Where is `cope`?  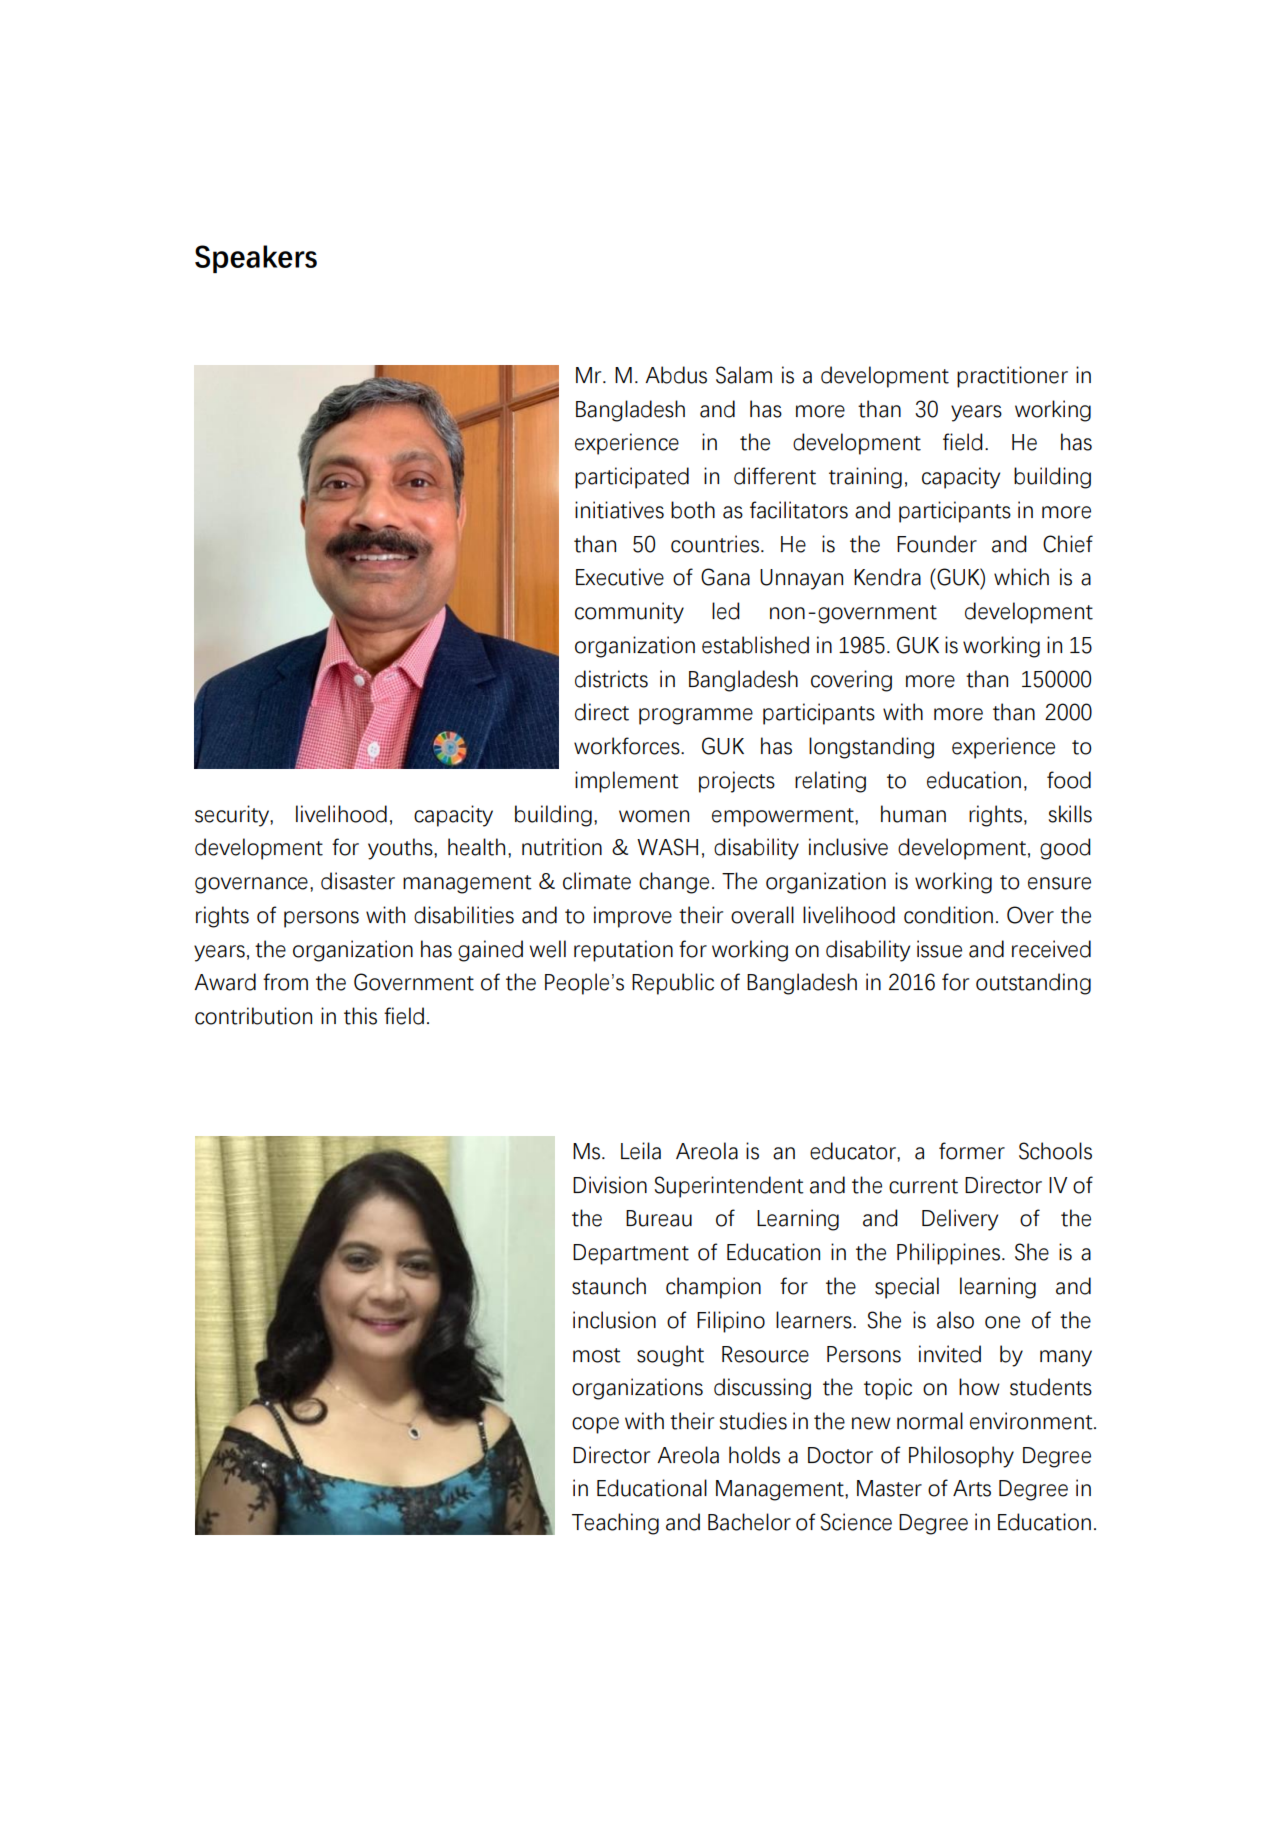 cope is located at coordinates (595, 1425).
